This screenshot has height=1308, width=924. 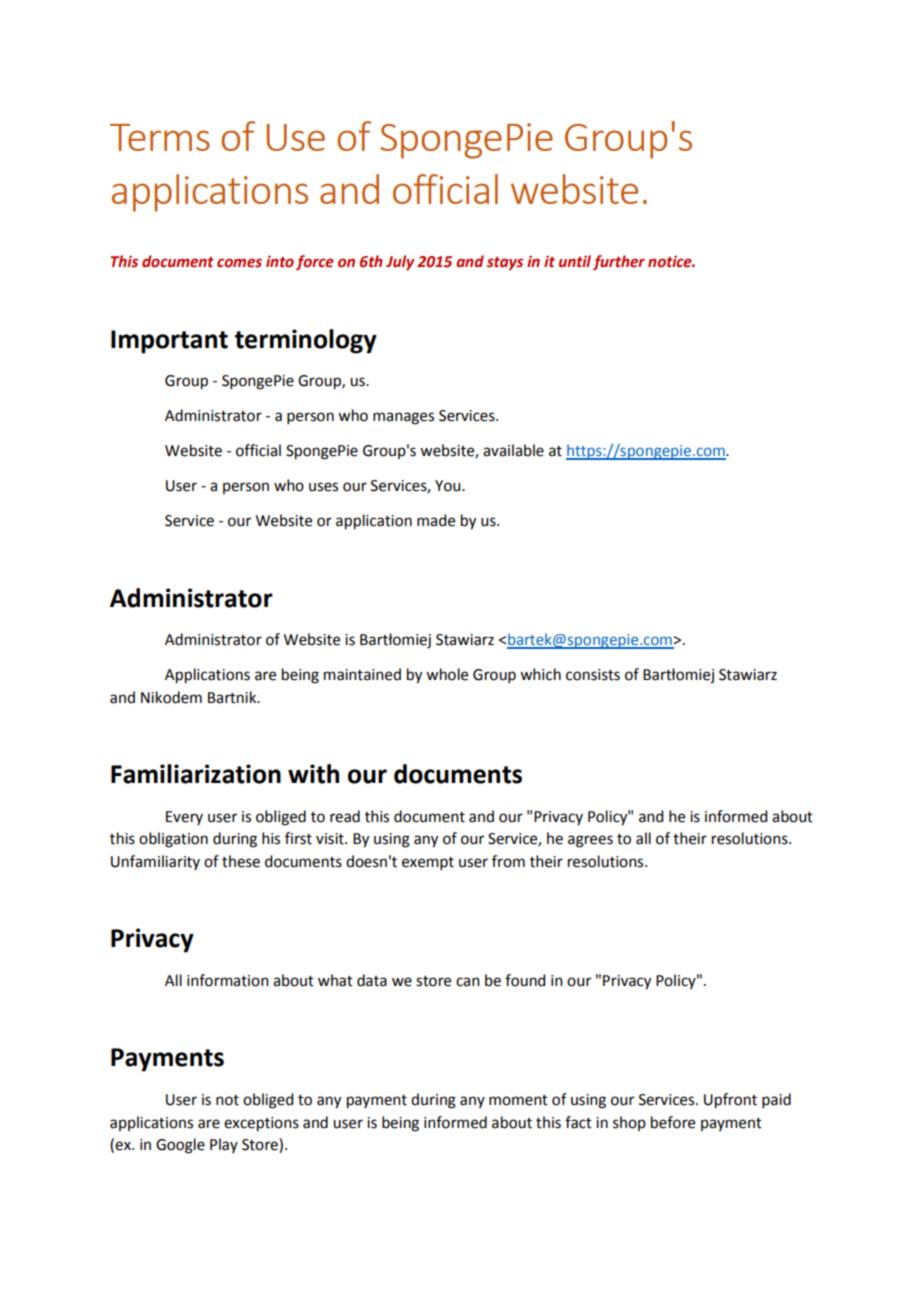 I want to click on exceptions, so click(x=261, y=1124).
